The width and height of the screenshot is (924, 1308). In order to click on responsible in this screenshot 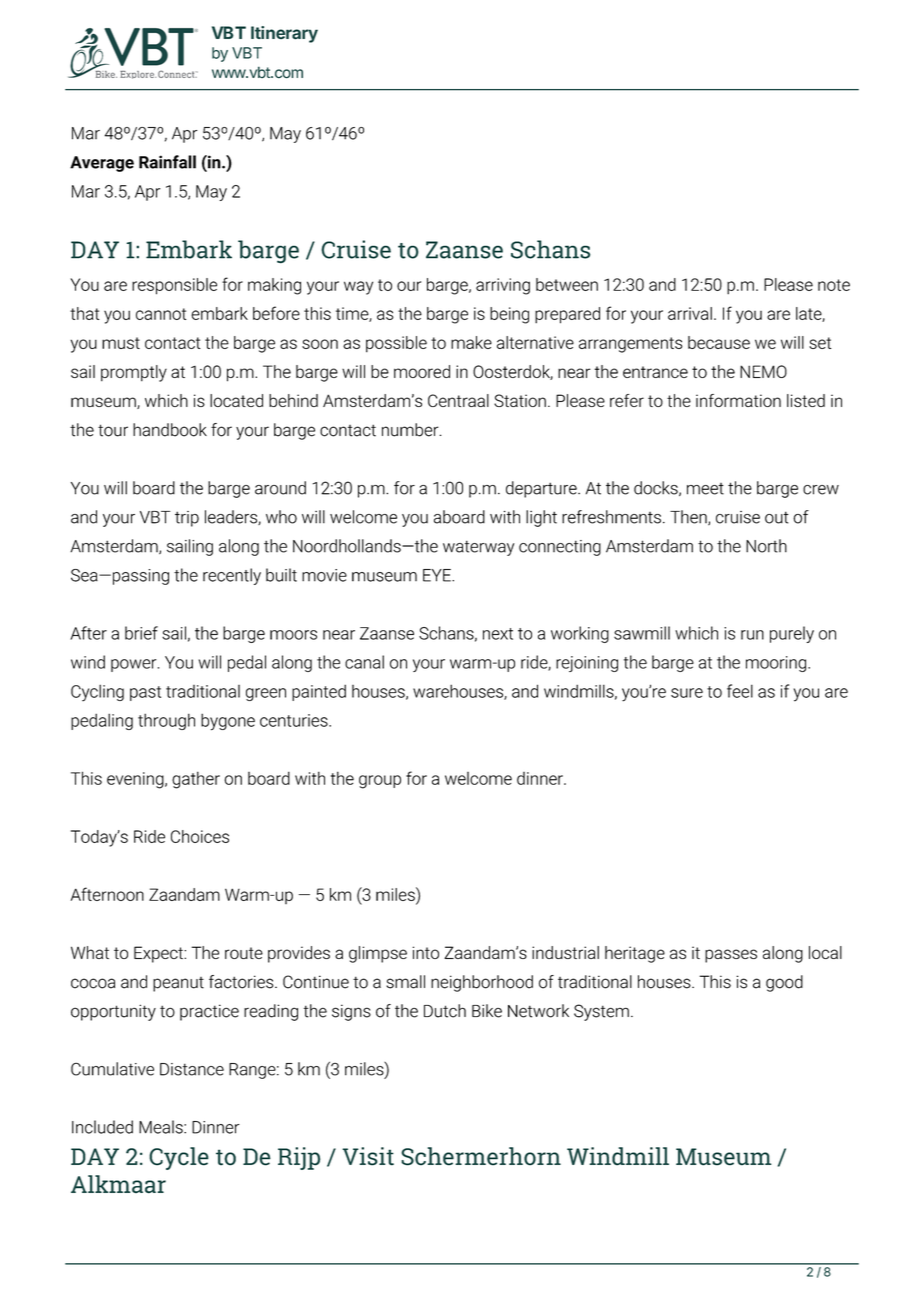, I will do `click(174, 286)`.
